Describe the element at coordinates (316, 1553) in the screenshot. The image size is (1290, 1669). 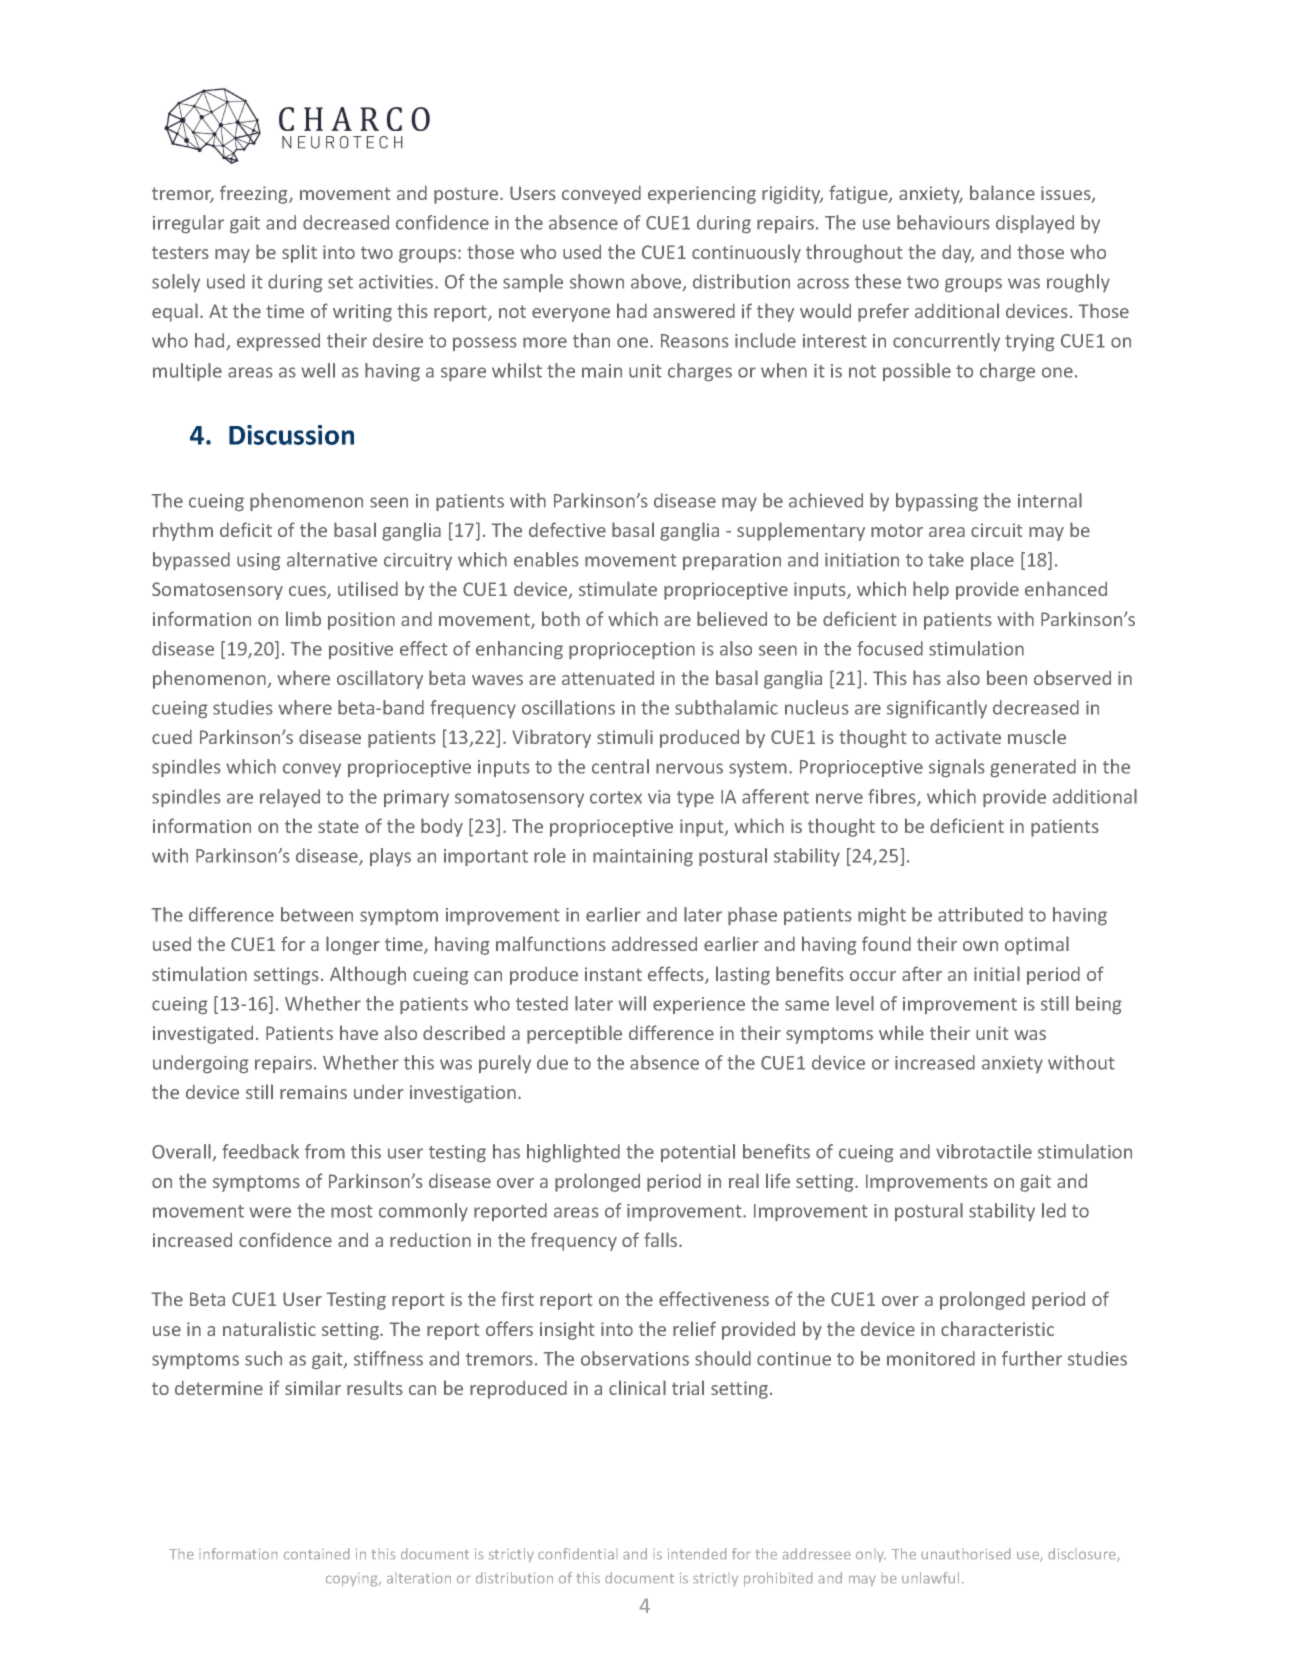
I see `contained` at that location.
